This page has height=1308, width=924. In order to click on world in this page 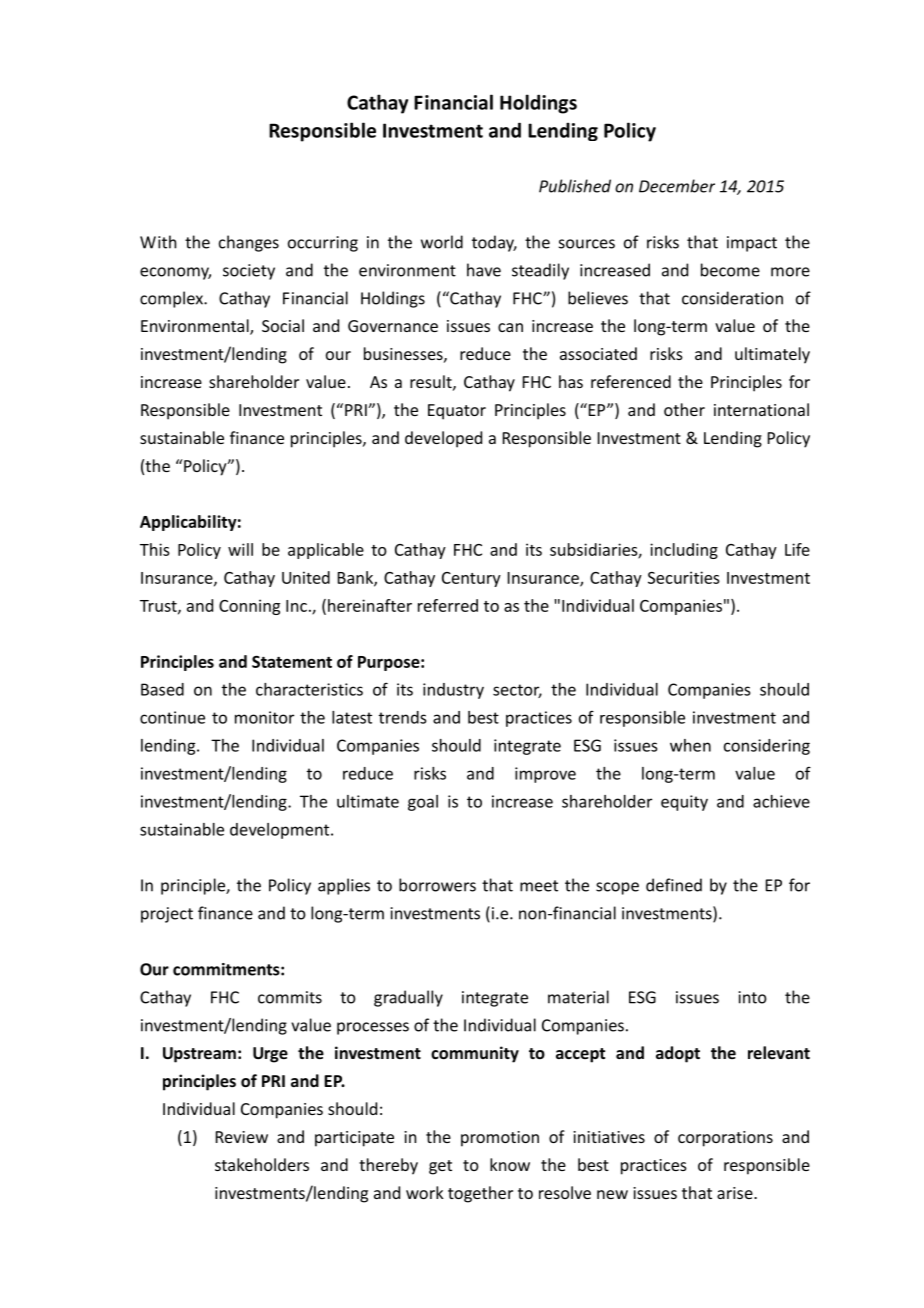, I will do `click(442, 242)`.
